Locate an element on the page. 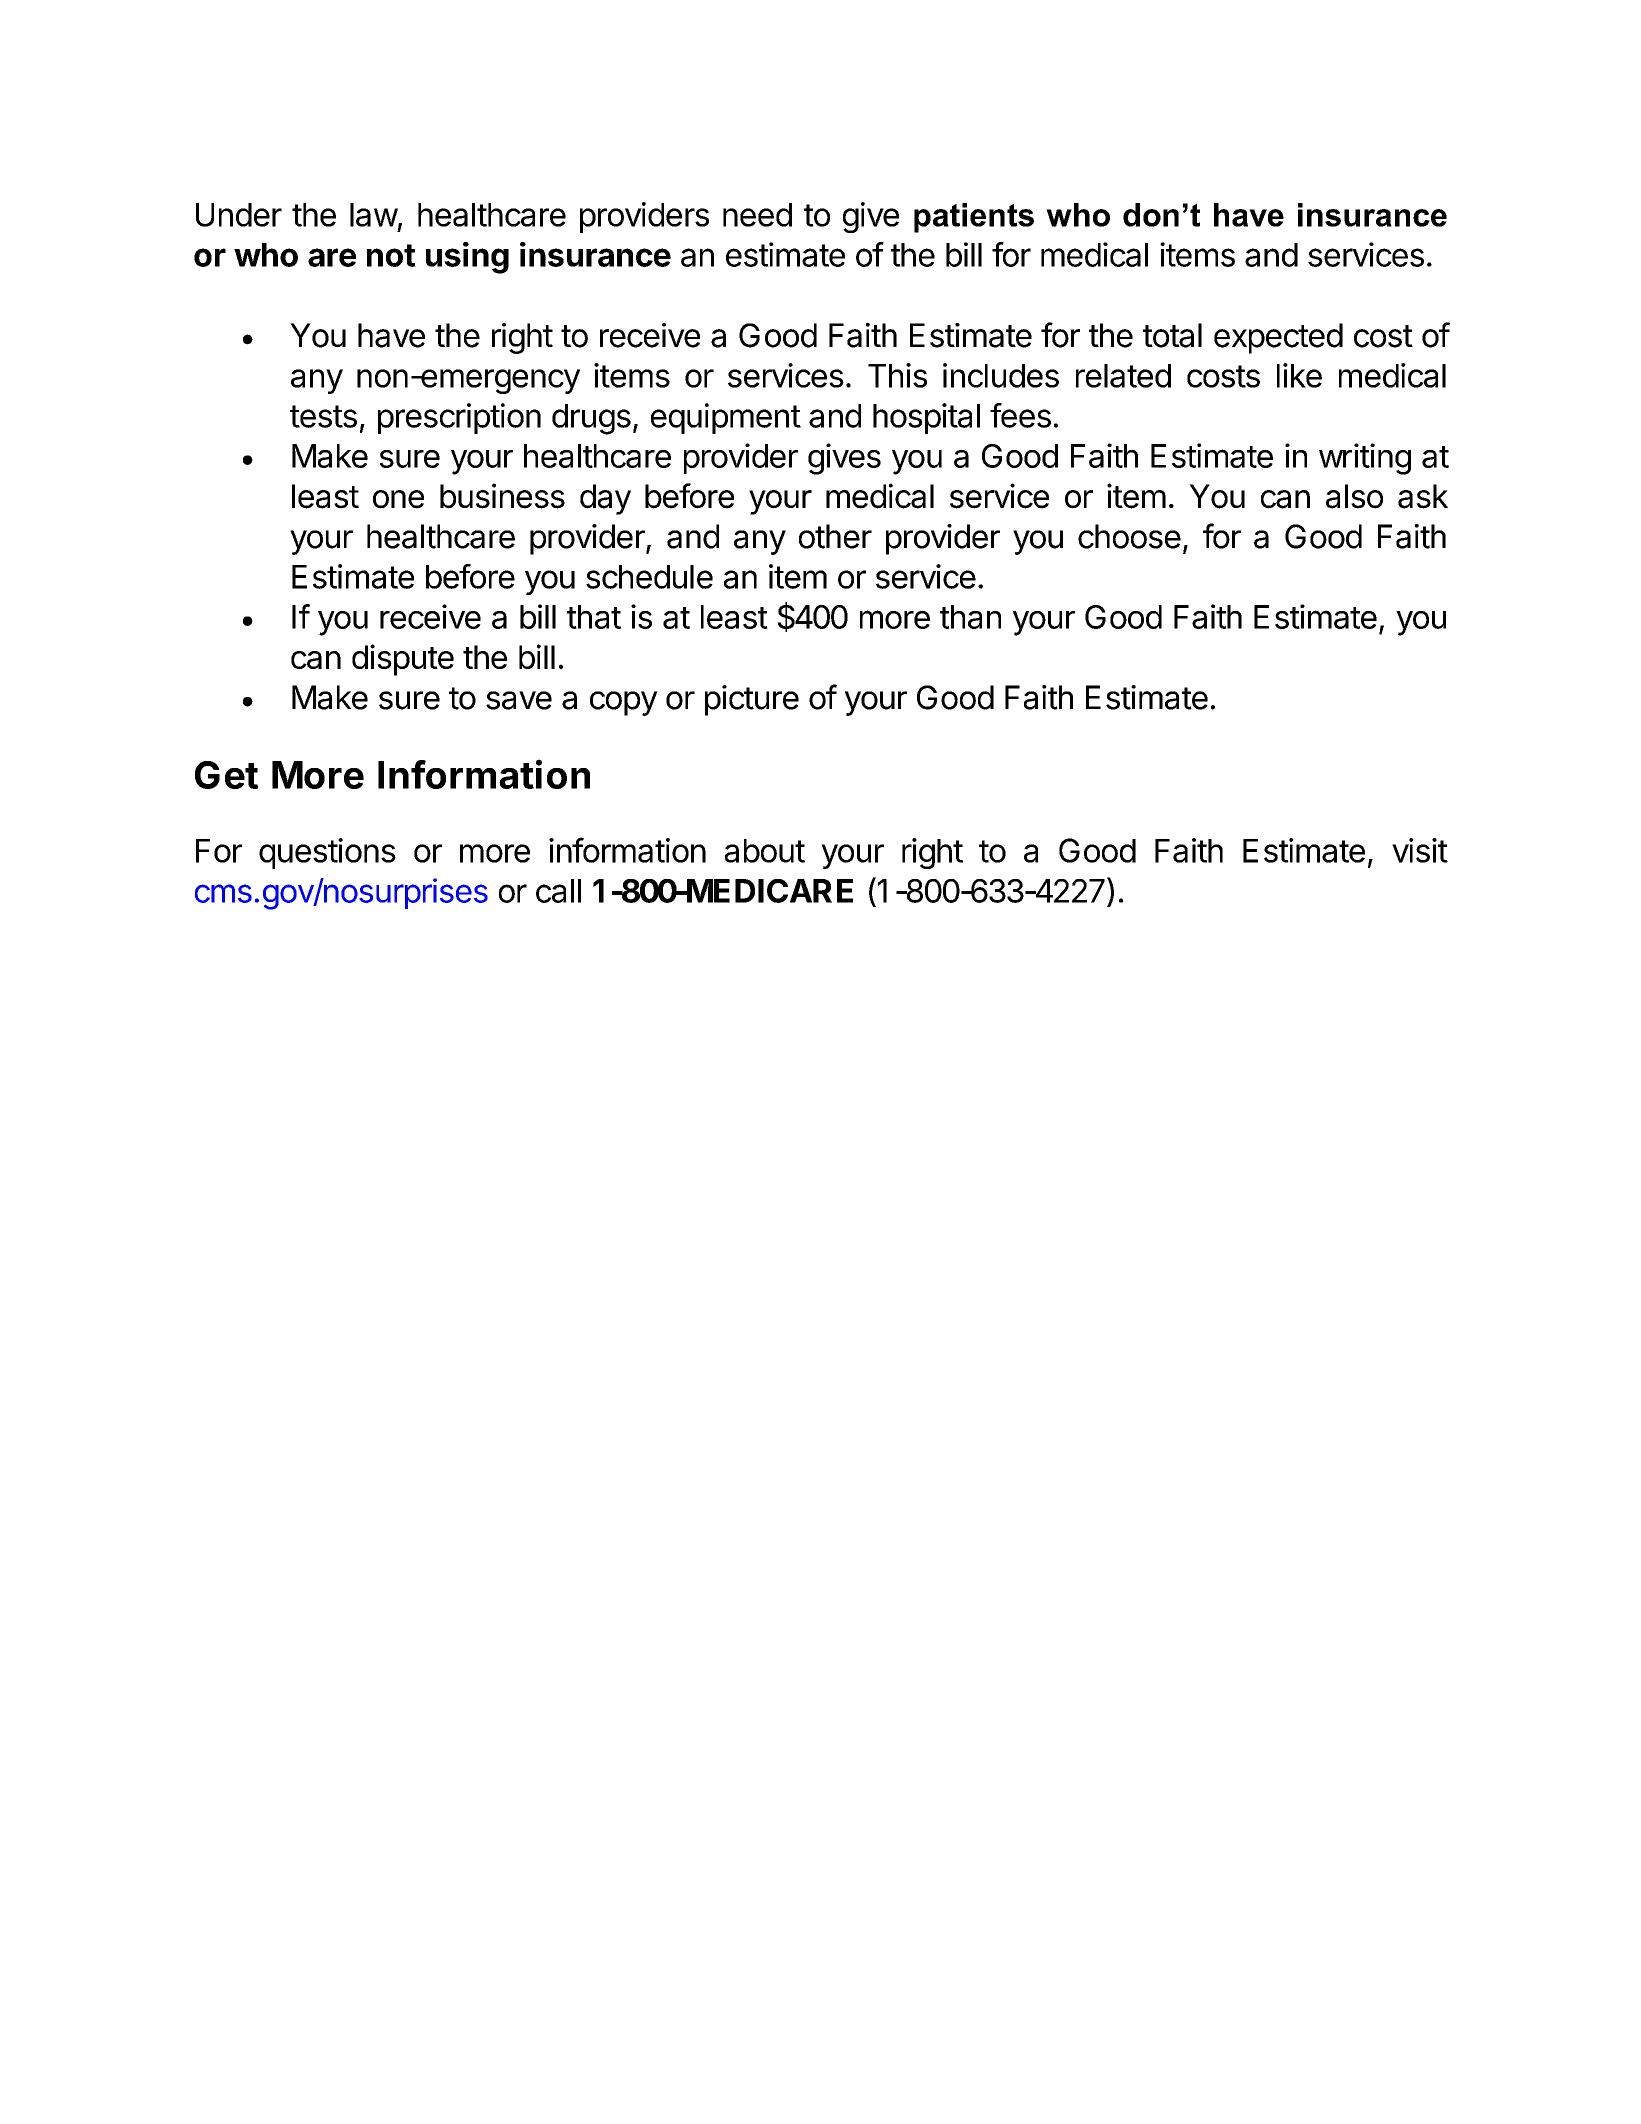 Image resolution: width=1641 pixels, height=2124 pixels. patients is located at coordinates (974, 218).
